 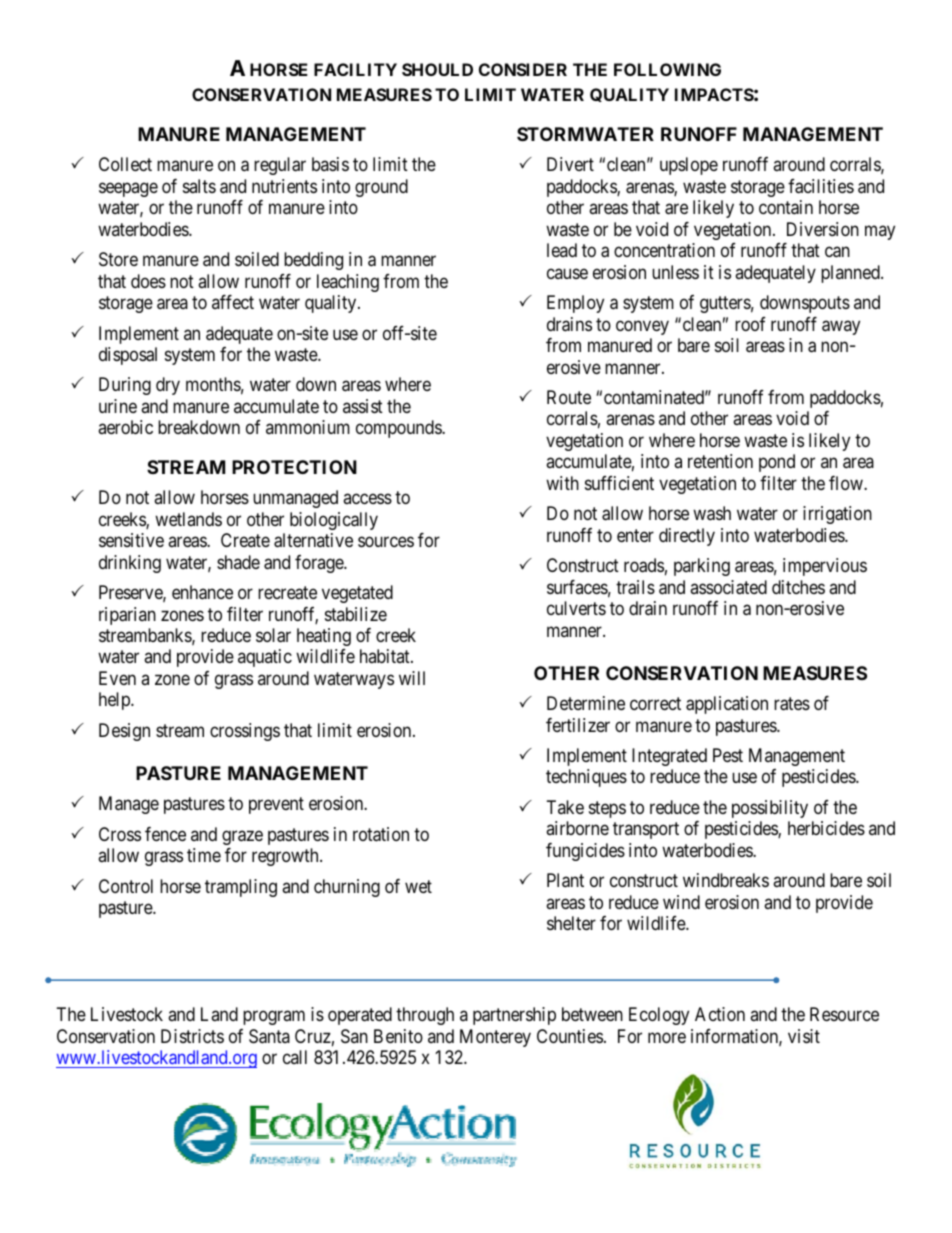 I want to click on regular, so click(x=280, y=166).
